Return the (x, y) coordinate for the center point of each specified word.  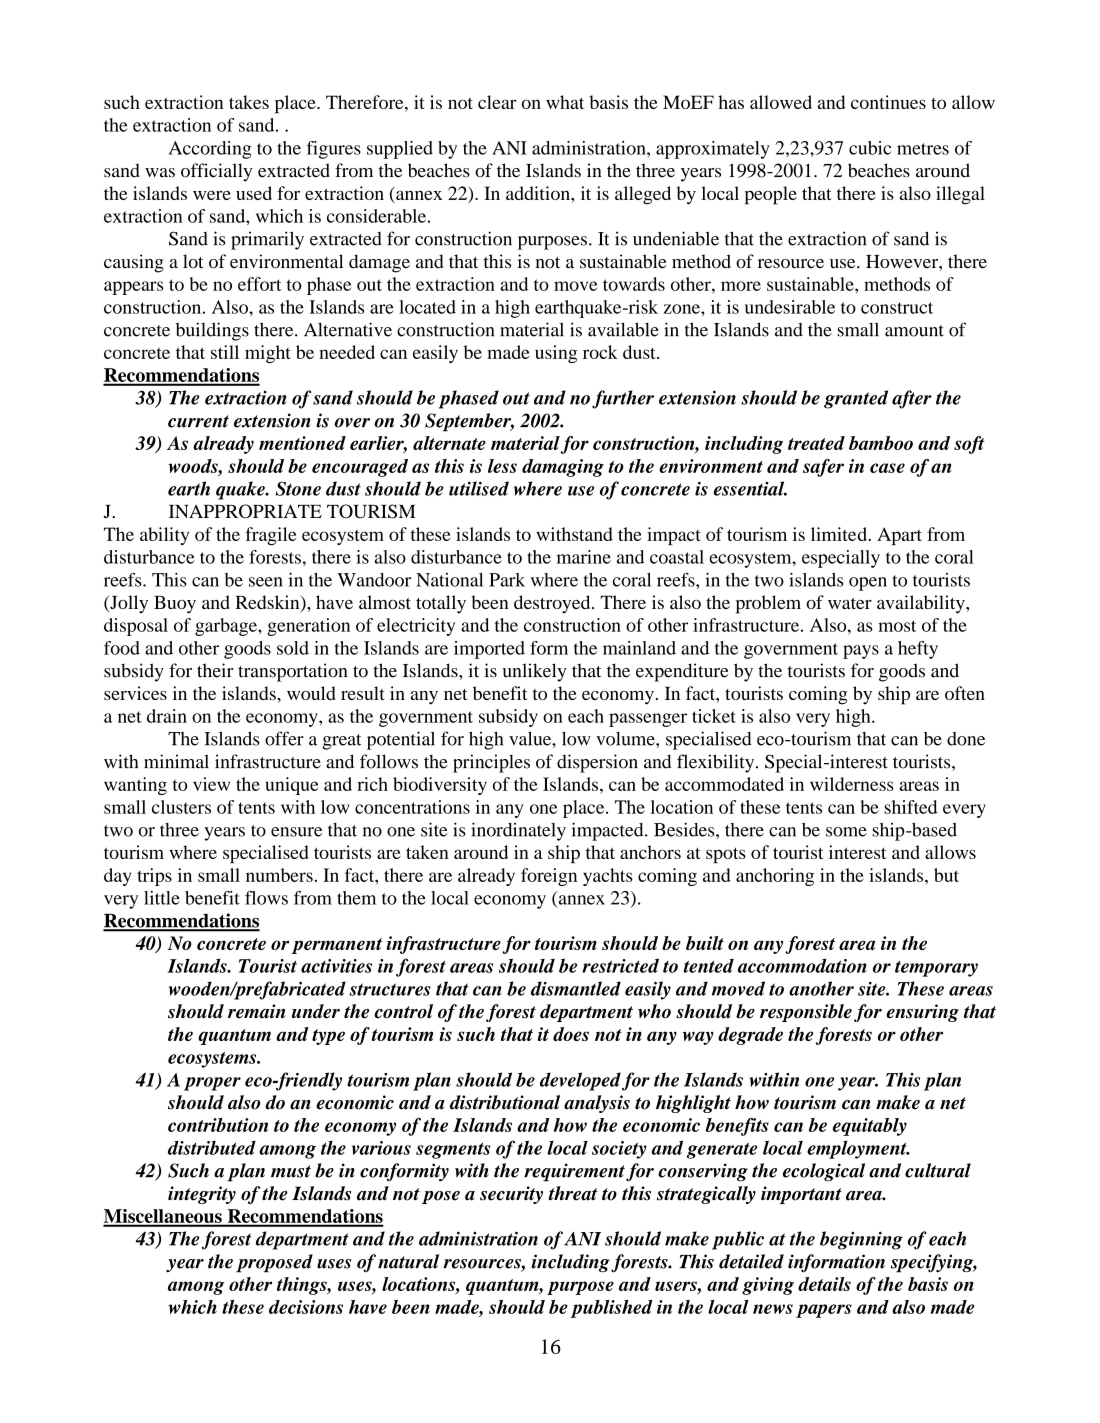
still (225, 352)
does (571, 1034)
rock (600, 352)
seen (266, 582)
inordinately (518, 831)
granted (856, 399)
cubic (870, 148)
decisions (306, 1307)
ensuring (922, 1013)
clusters (181, 807)
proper (212, 1084)
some (846, 832)
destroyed (553, 604)
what (565, 102)
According (210, 150)
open (868, 584)
